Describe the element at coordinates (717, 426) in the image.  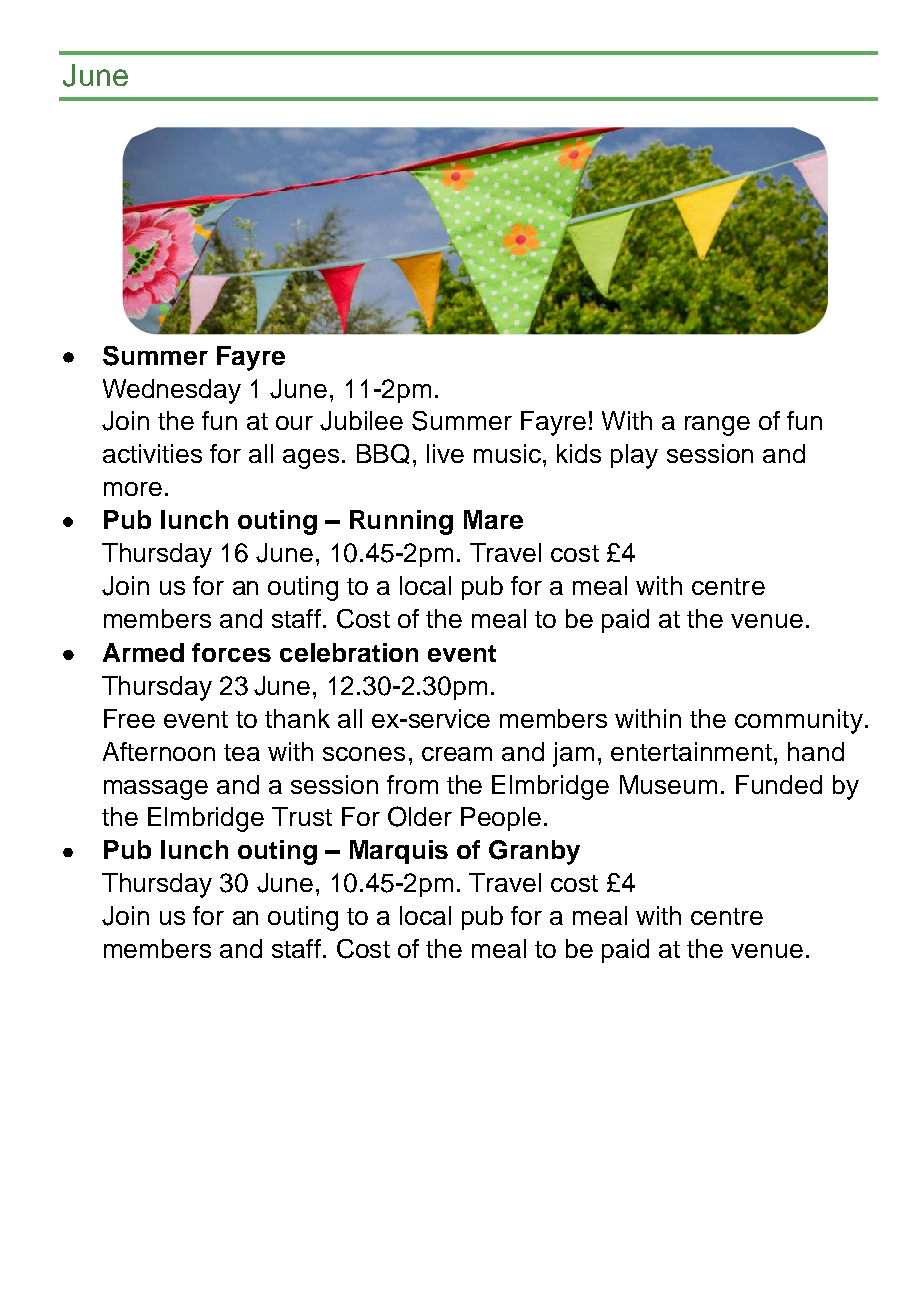
I see `range` at that location.
